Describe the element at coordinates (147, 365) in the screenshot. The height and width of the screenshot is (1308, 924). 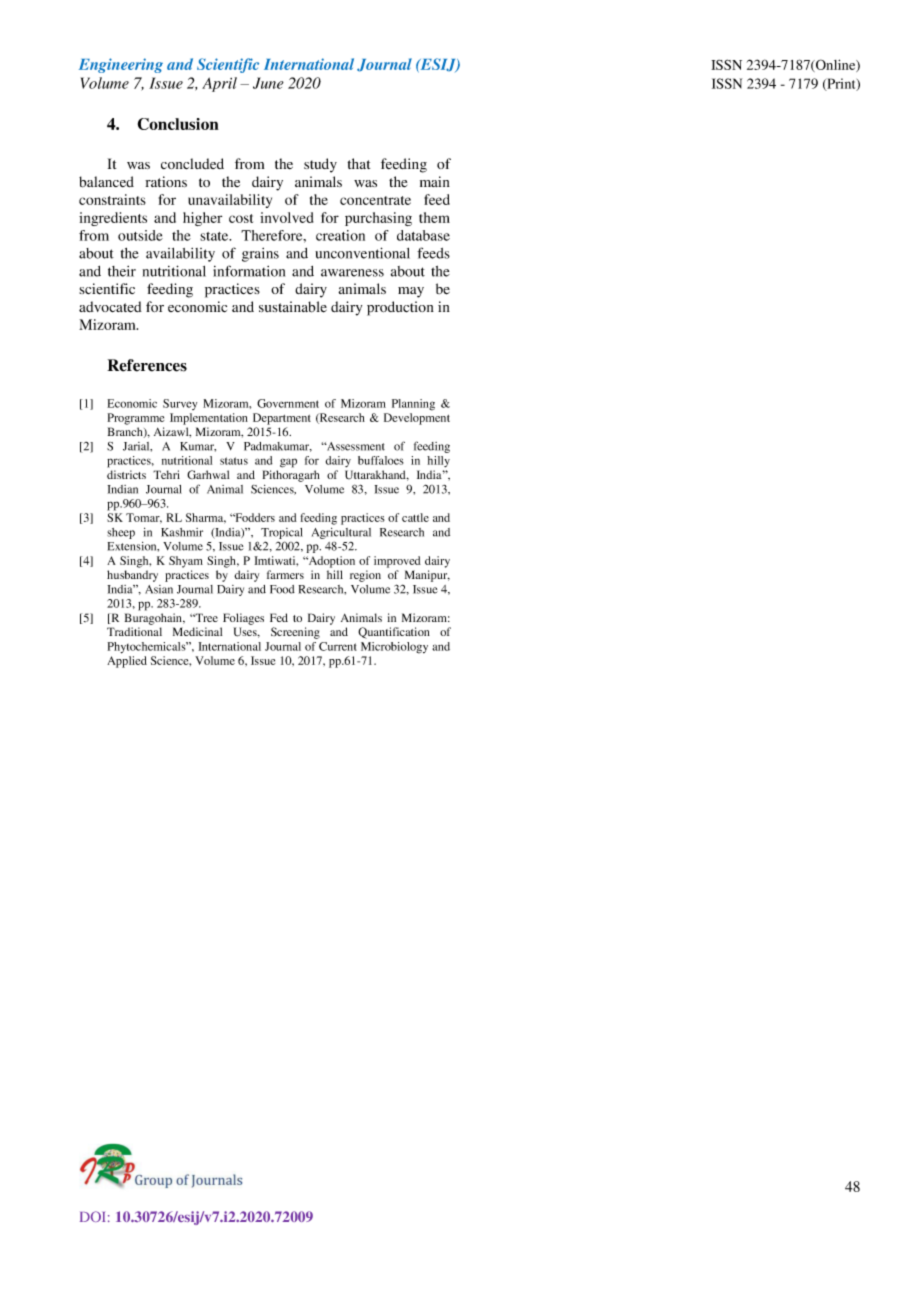
I see `References` at that location.
